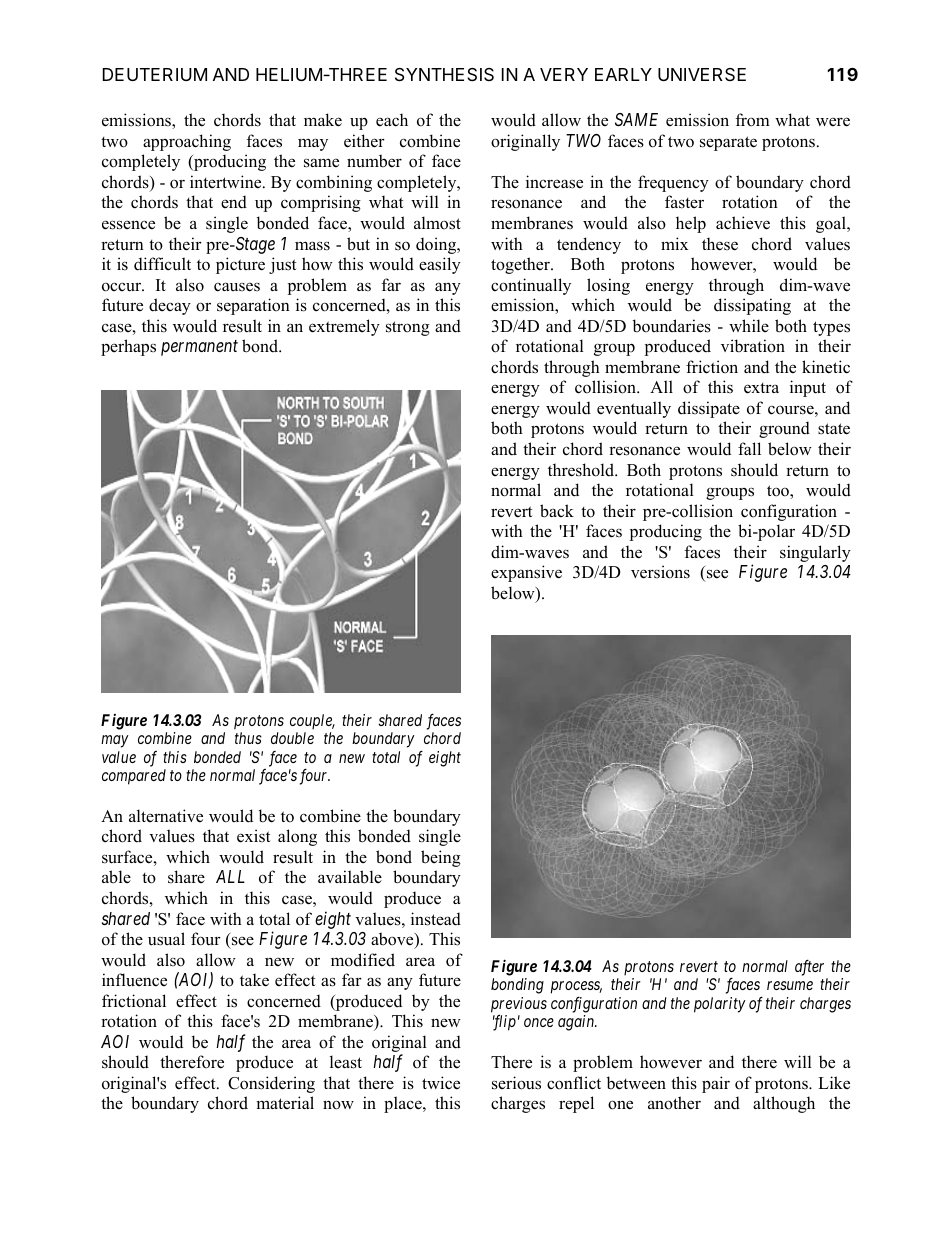 Image resolution: width=952 pixels, height=1245 pixels. What do you see at coordinates (253, 836) in the screenshot?
I see `exist` at bounding box center [253, 836].
